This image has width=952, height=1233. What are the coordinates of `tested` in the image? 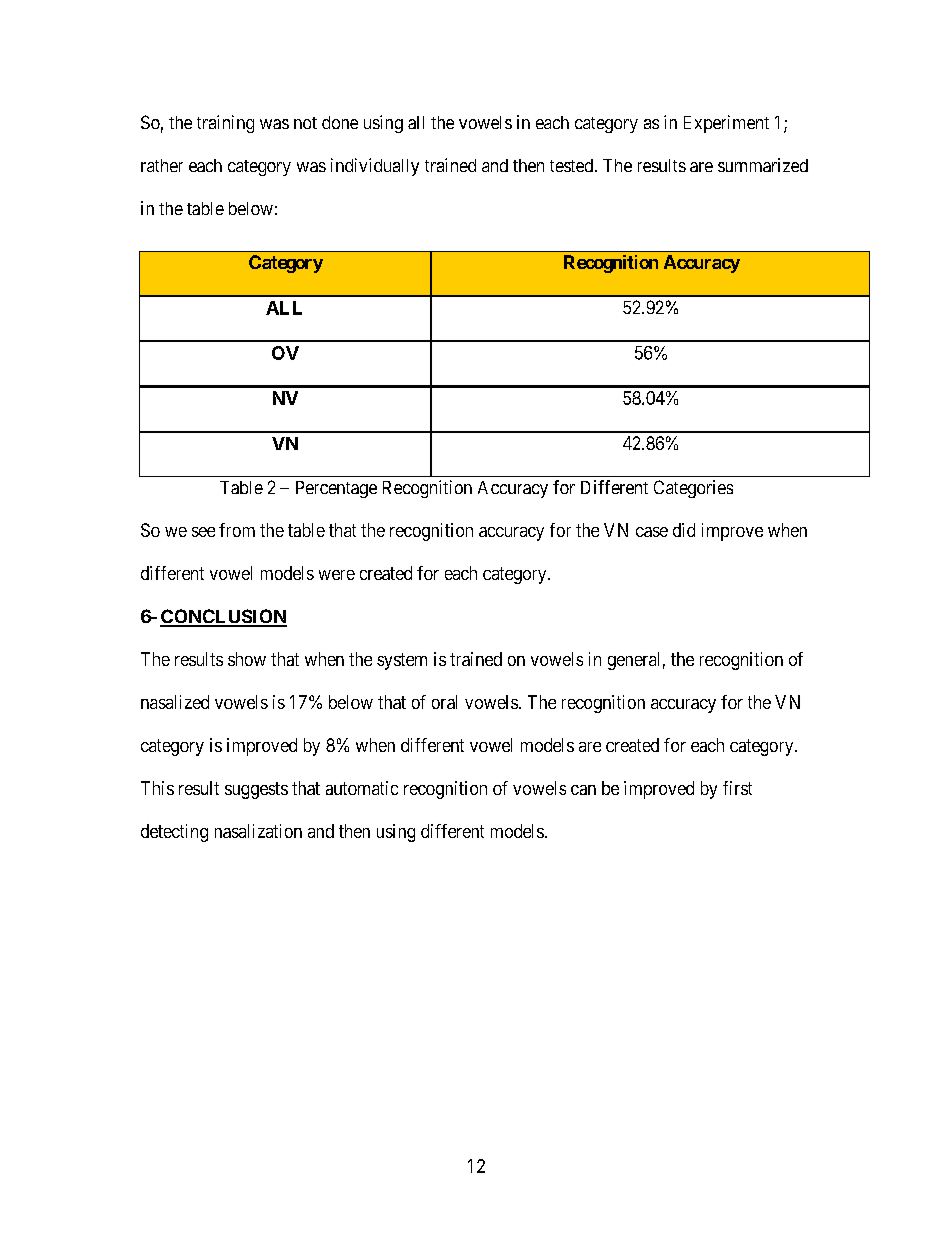 It's located at (571, 165).
